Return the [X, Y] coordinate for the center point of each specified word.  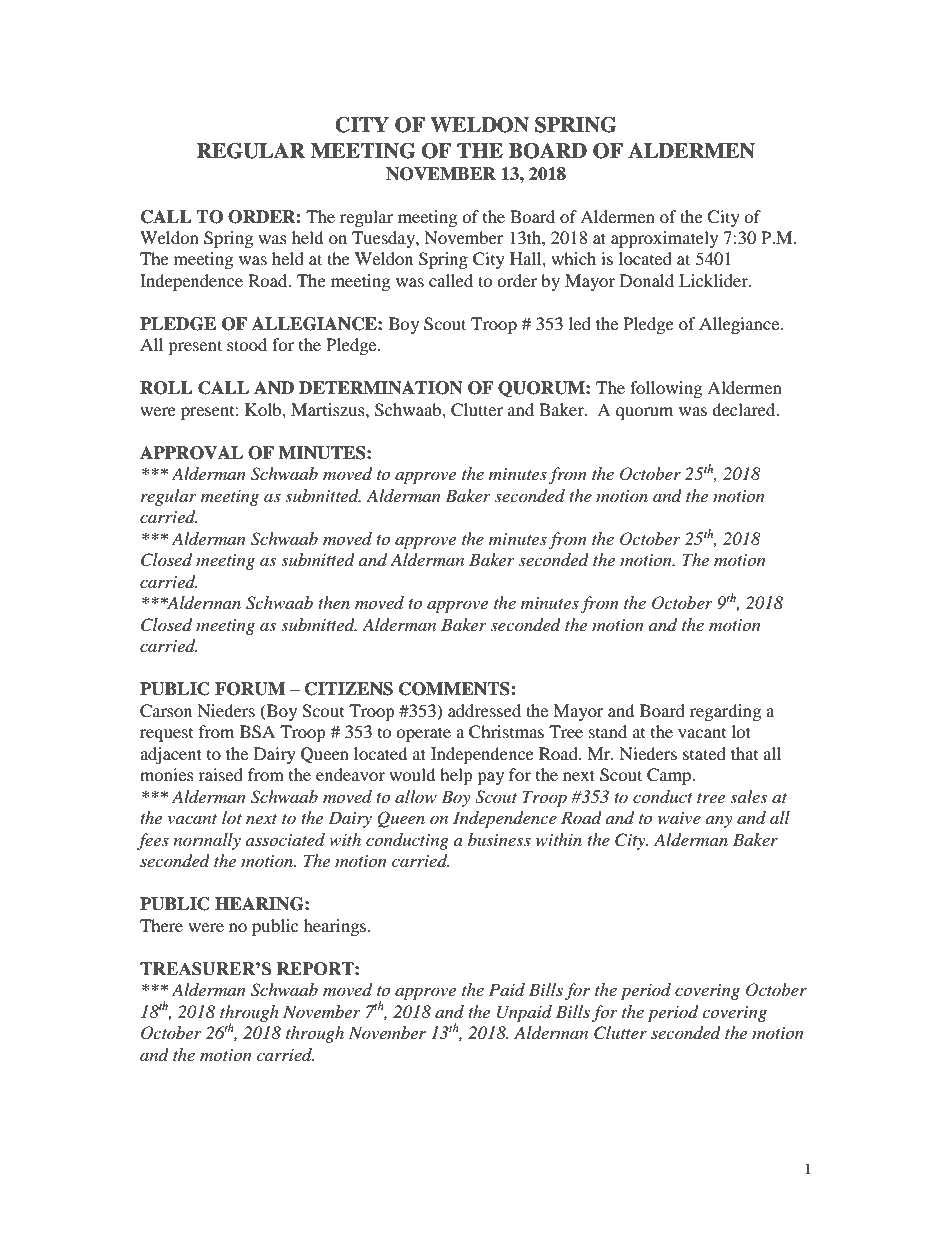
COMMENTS [455, 689]
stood [247, 344]
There [161, 925]
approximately [664, 239]
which [573, 258]
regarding [725, 712]
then [334, 602]
